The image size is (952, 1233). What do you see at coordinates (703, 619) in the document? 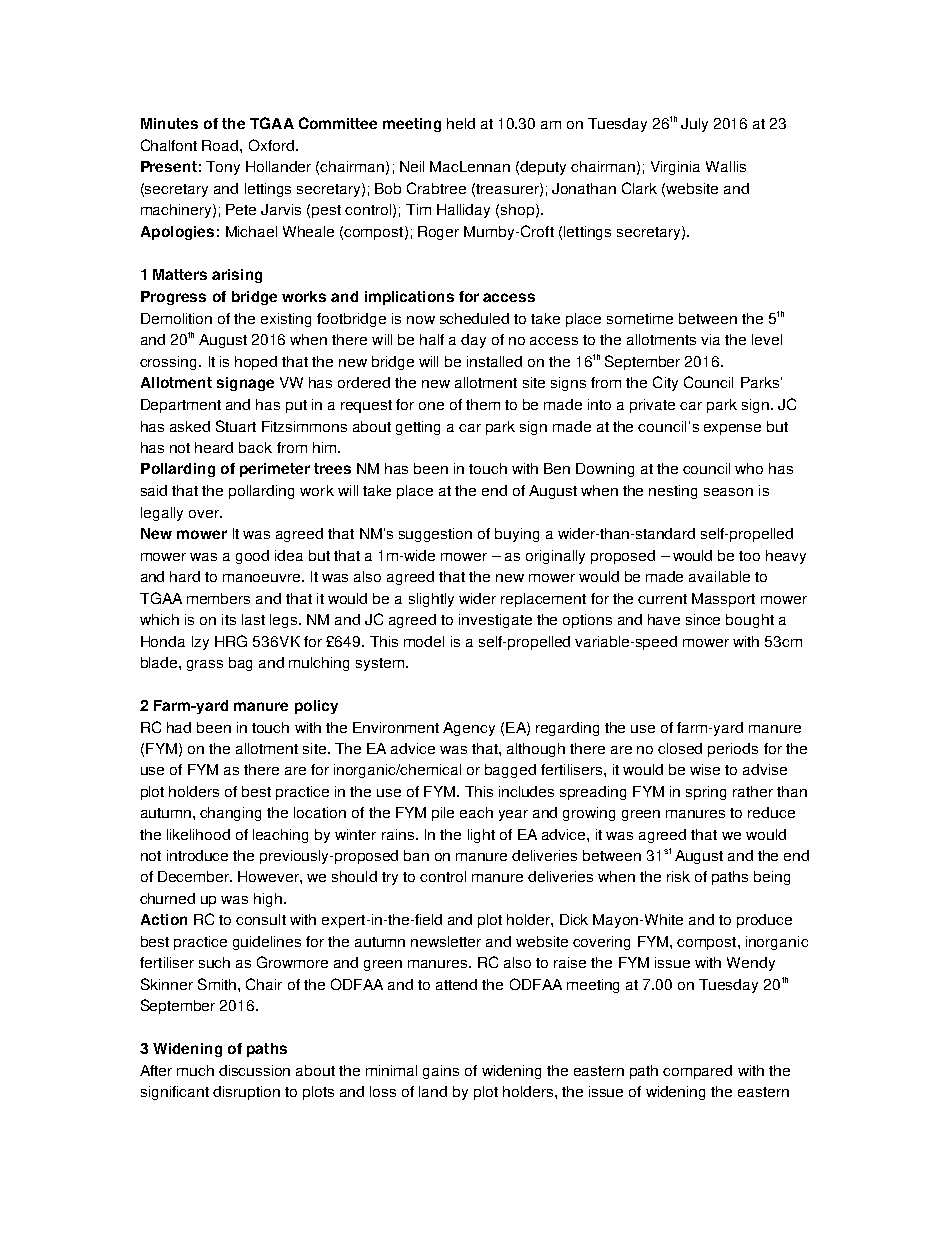
I see `since` at bounding box center [703, 619].
